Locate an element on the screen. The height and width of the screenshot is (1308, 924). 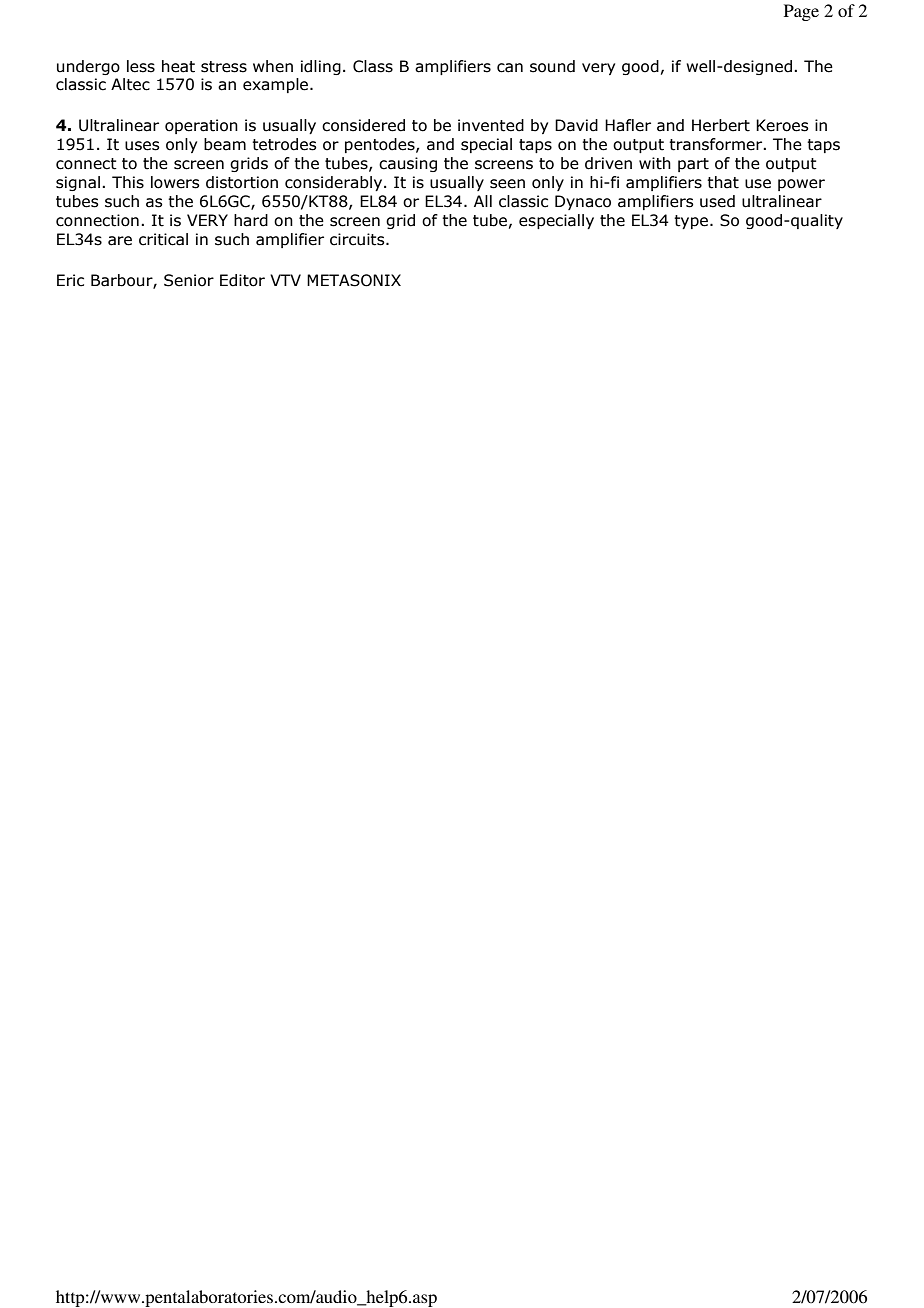
circuits is located at coordinates (358, 239).
